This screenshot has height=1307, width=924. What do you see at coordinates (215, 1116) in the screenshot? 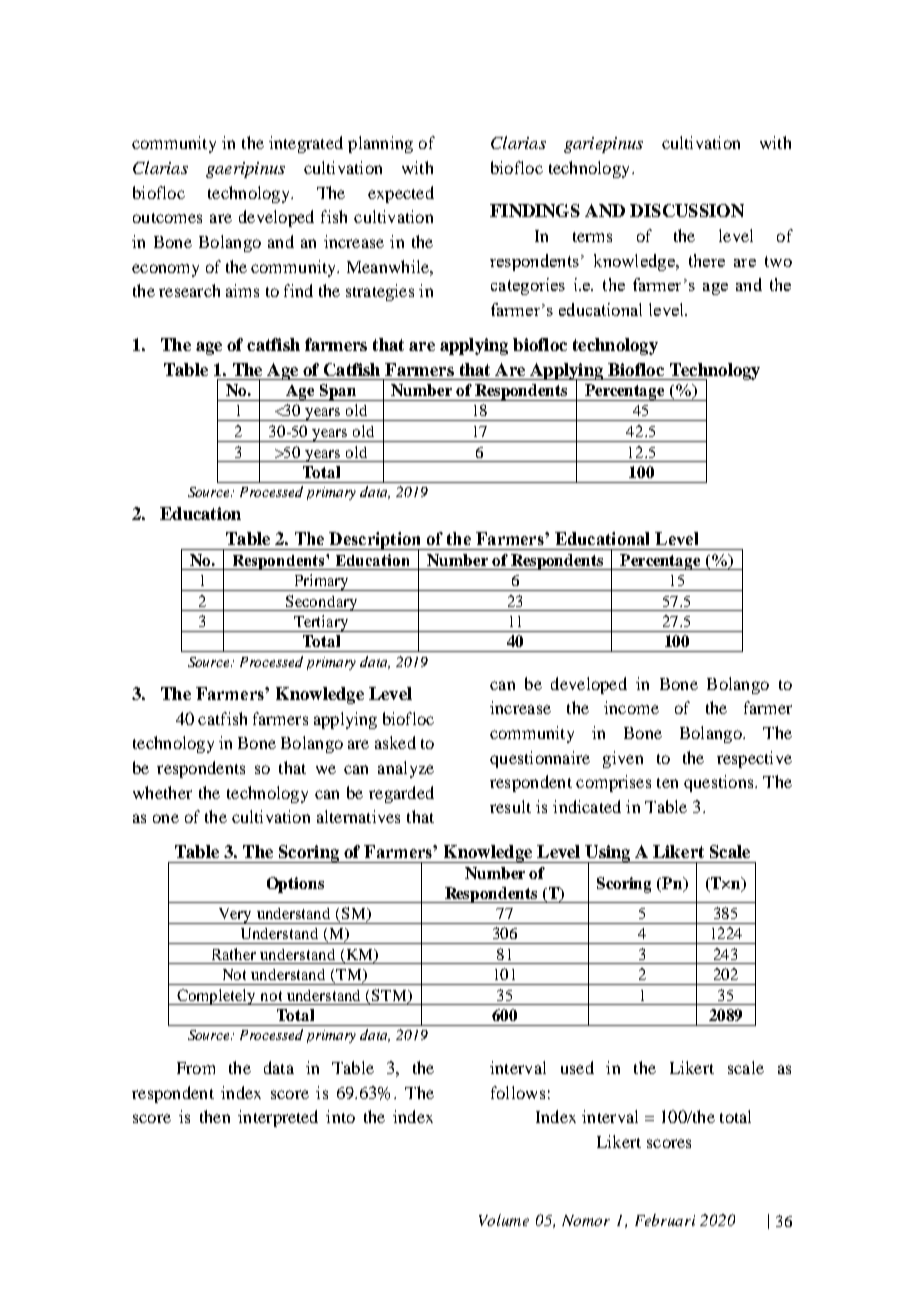
I see `then` at bounding box center [215, 1116].
